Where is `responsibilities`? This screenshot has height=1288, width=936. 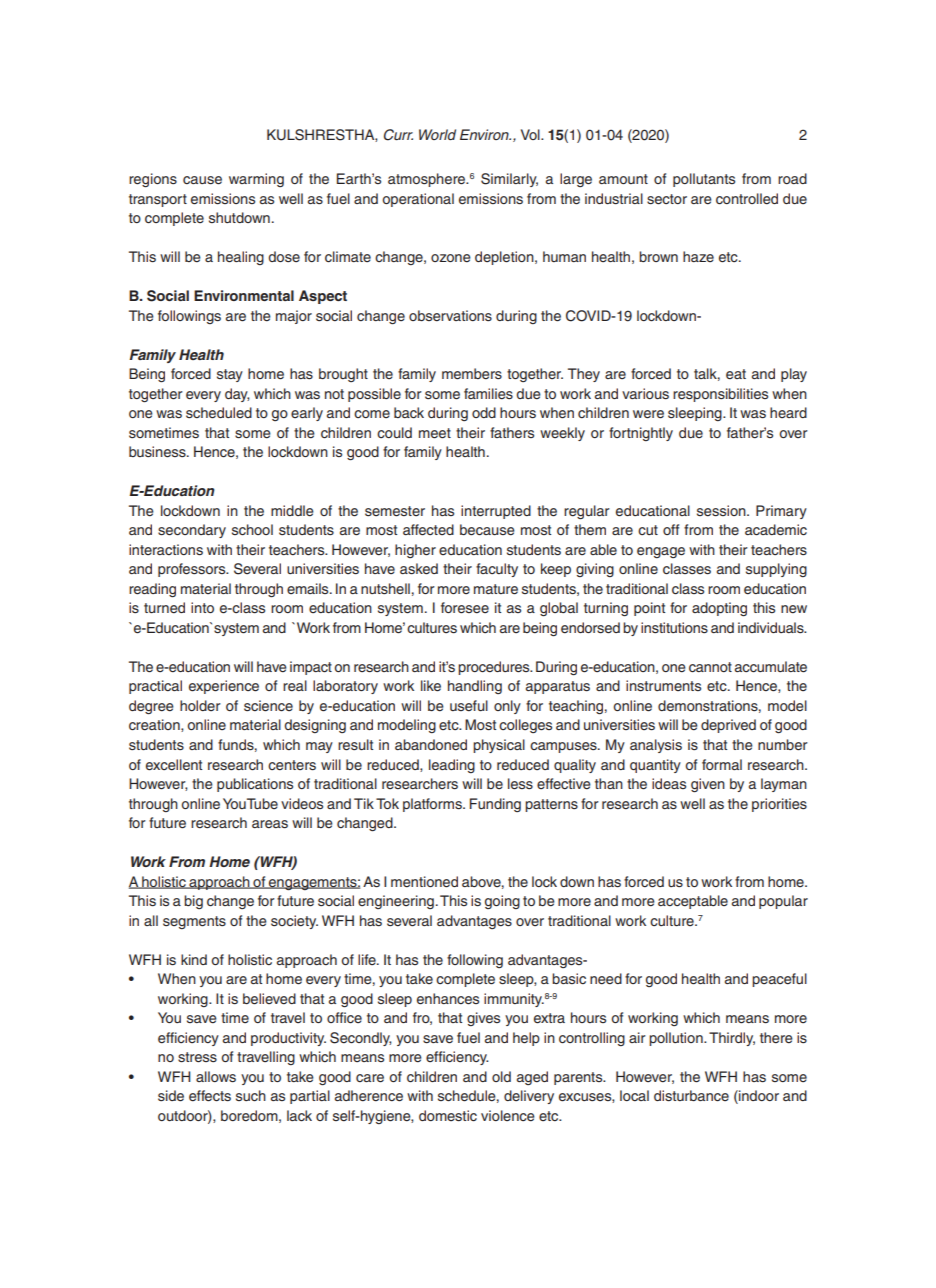 responsibilities is located at coordinates (720, 395).
